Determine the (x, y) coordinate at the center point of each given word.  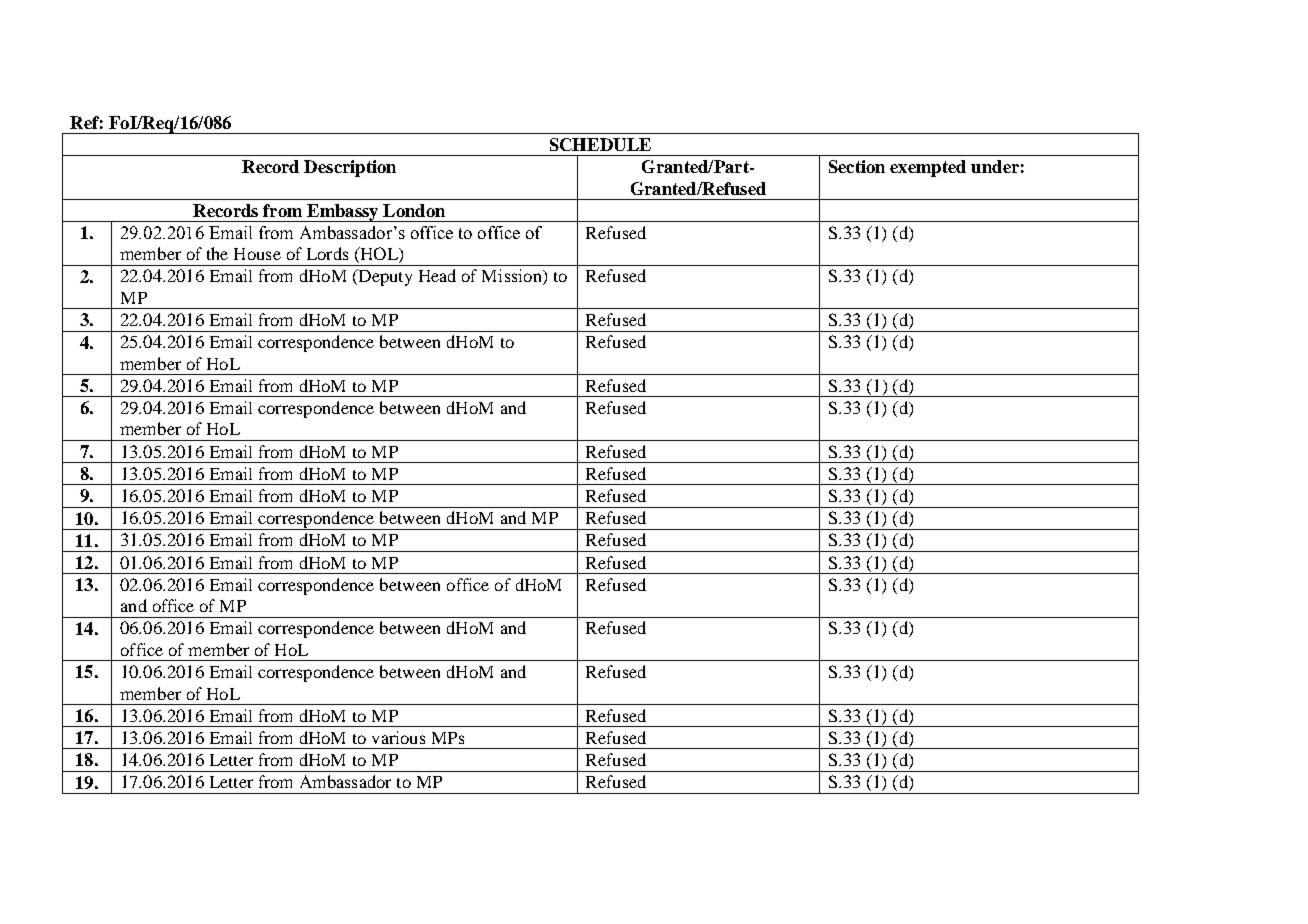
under (995, 166)
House (257, 254)
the (217, 253)
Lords (327, 253)
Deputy (384, 277)
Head (437, 275)
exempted (928, 168)
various (398, 737)
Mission (513, 277)
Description (350, 168)
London (414, 210)
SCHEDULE (600, 144)
